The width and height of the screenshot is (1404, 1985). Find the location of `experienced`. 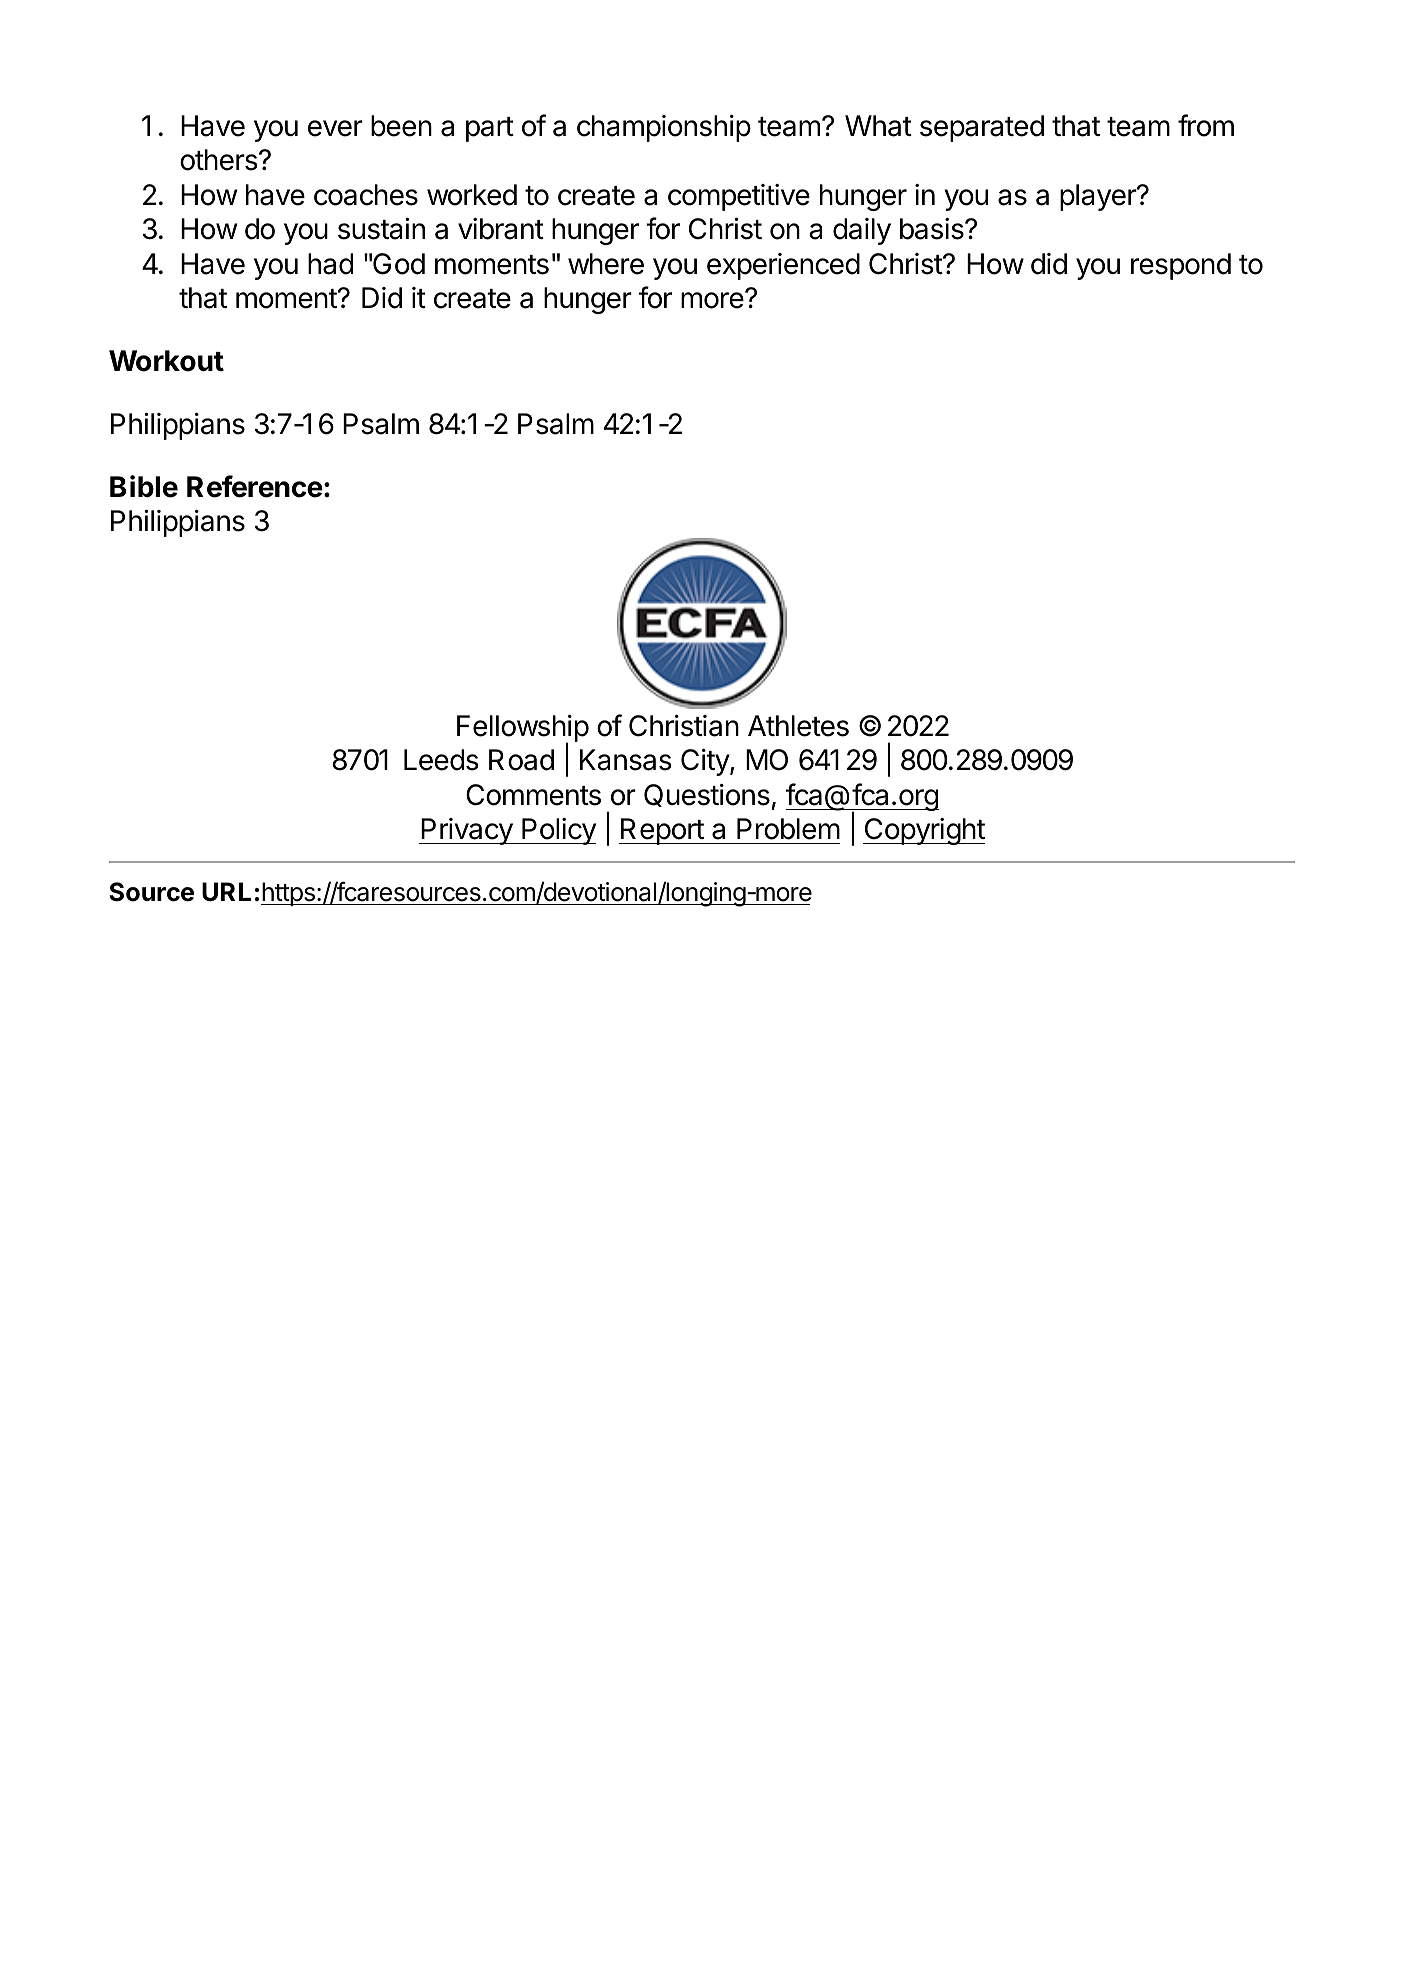

experienced is located at coordinates (783, 266).
